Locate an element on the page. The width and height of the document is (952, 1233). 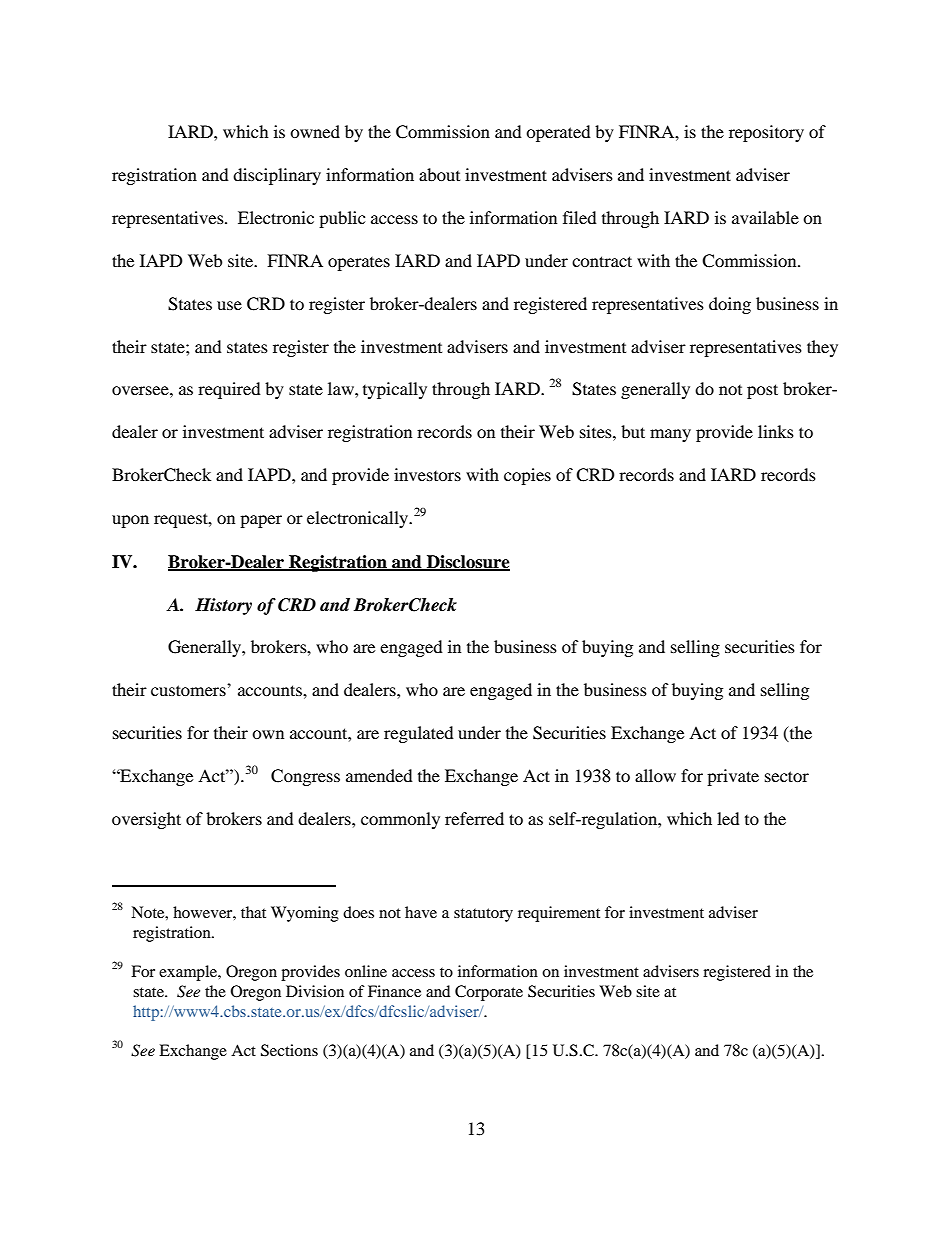
requirement is located at coordinates (559, 914).
